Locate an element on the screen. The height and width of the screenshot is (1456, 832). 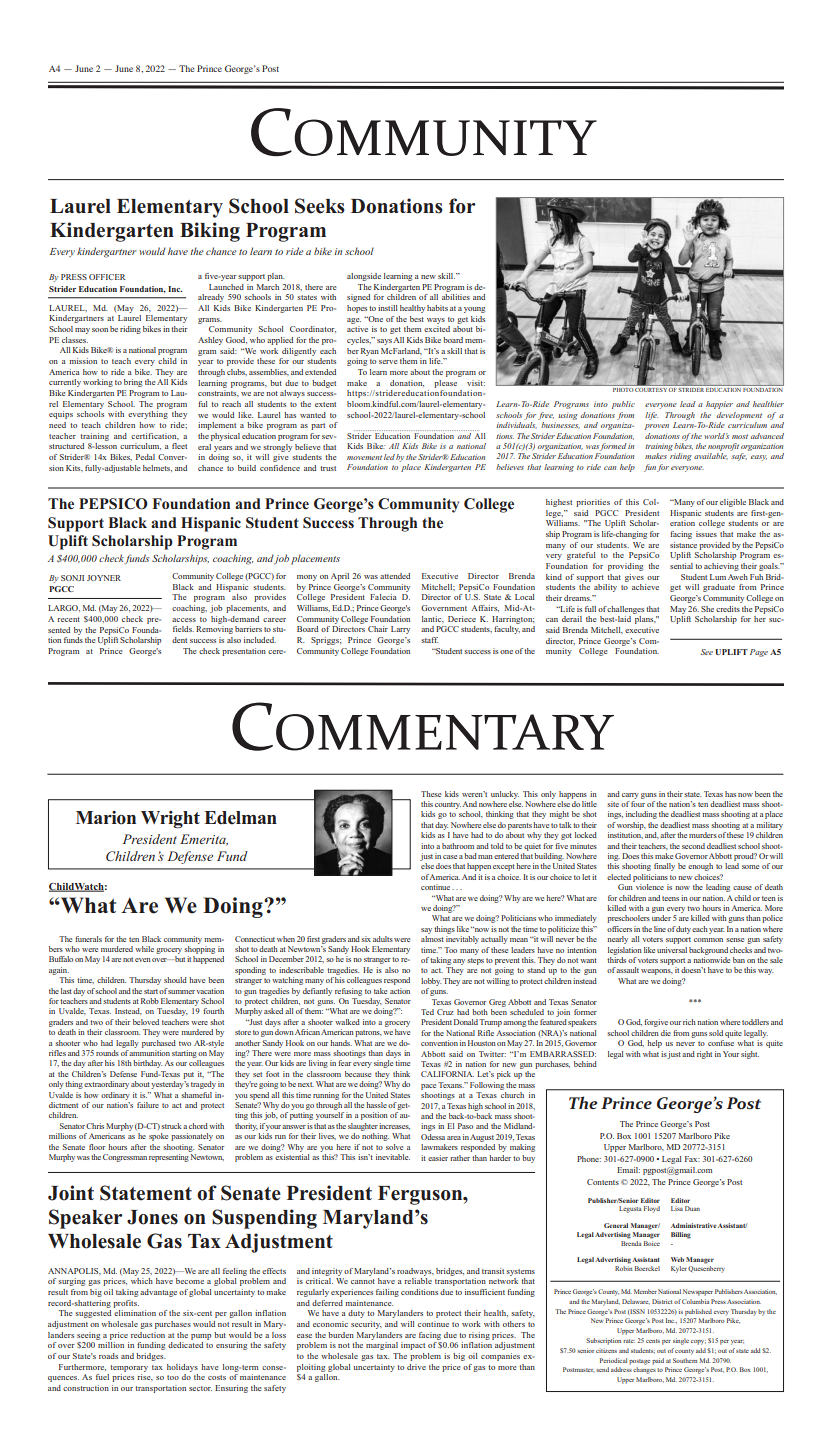
Southern is located at coordinates (685, 1360).
